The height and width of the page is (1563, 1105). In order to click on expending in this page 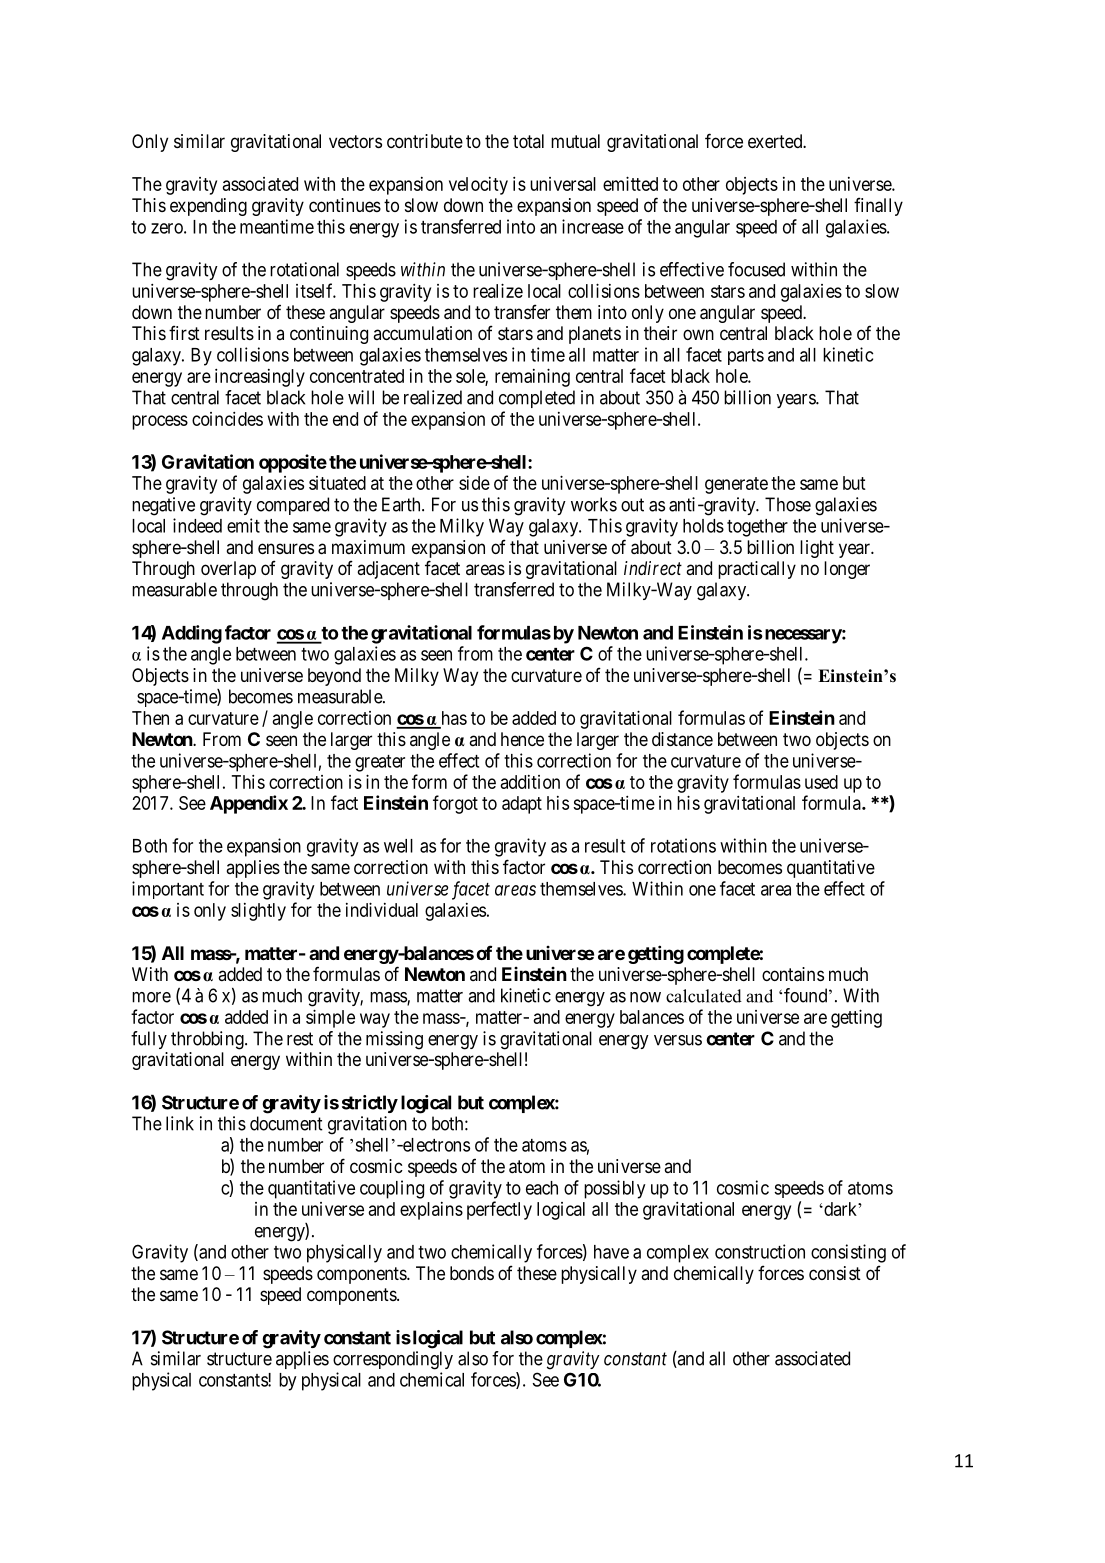, I will do `click(208, 207)`.
